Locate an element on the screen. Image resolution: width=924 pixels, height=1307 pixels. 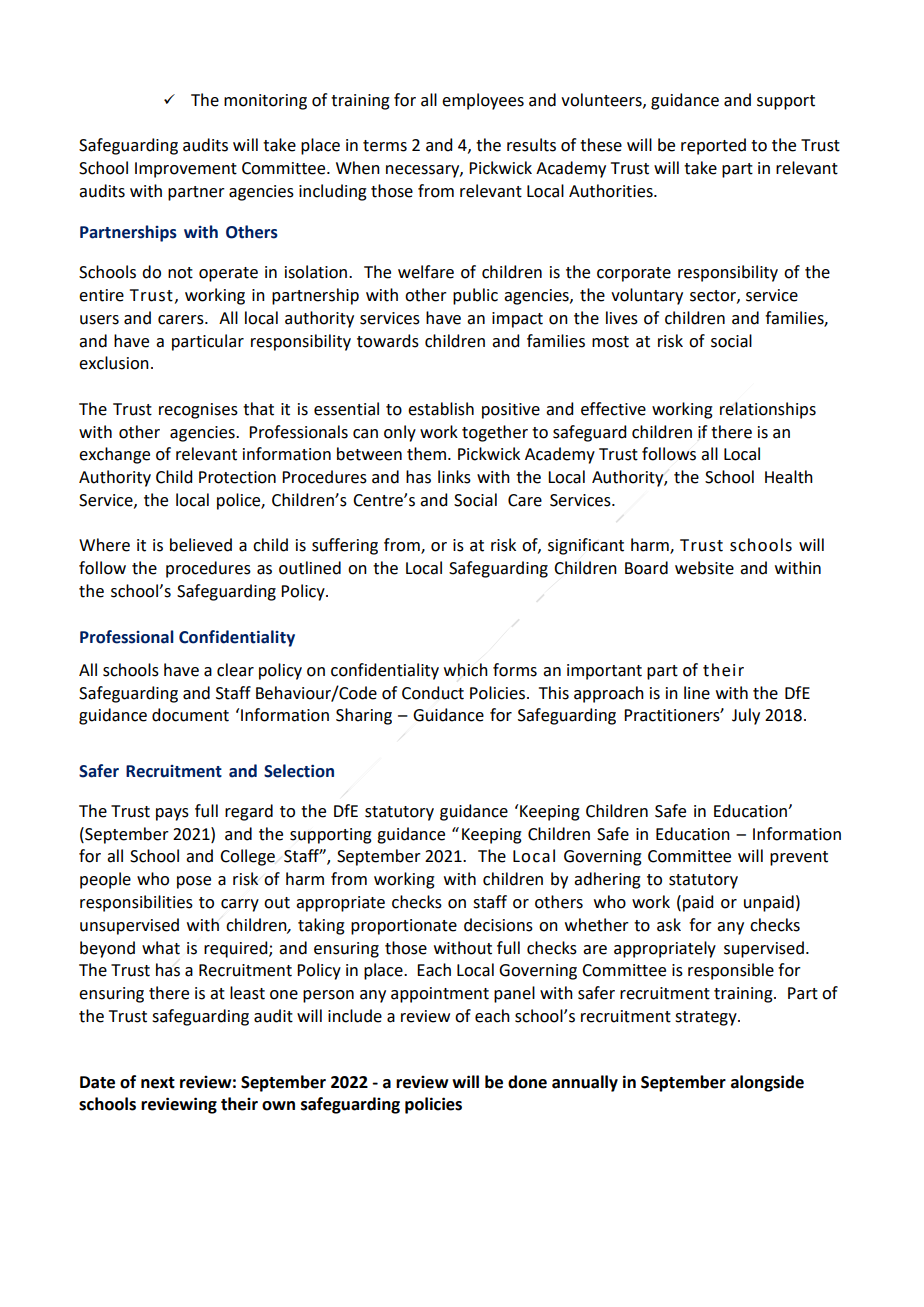
voluntary is located at coordinates (647, 296).
